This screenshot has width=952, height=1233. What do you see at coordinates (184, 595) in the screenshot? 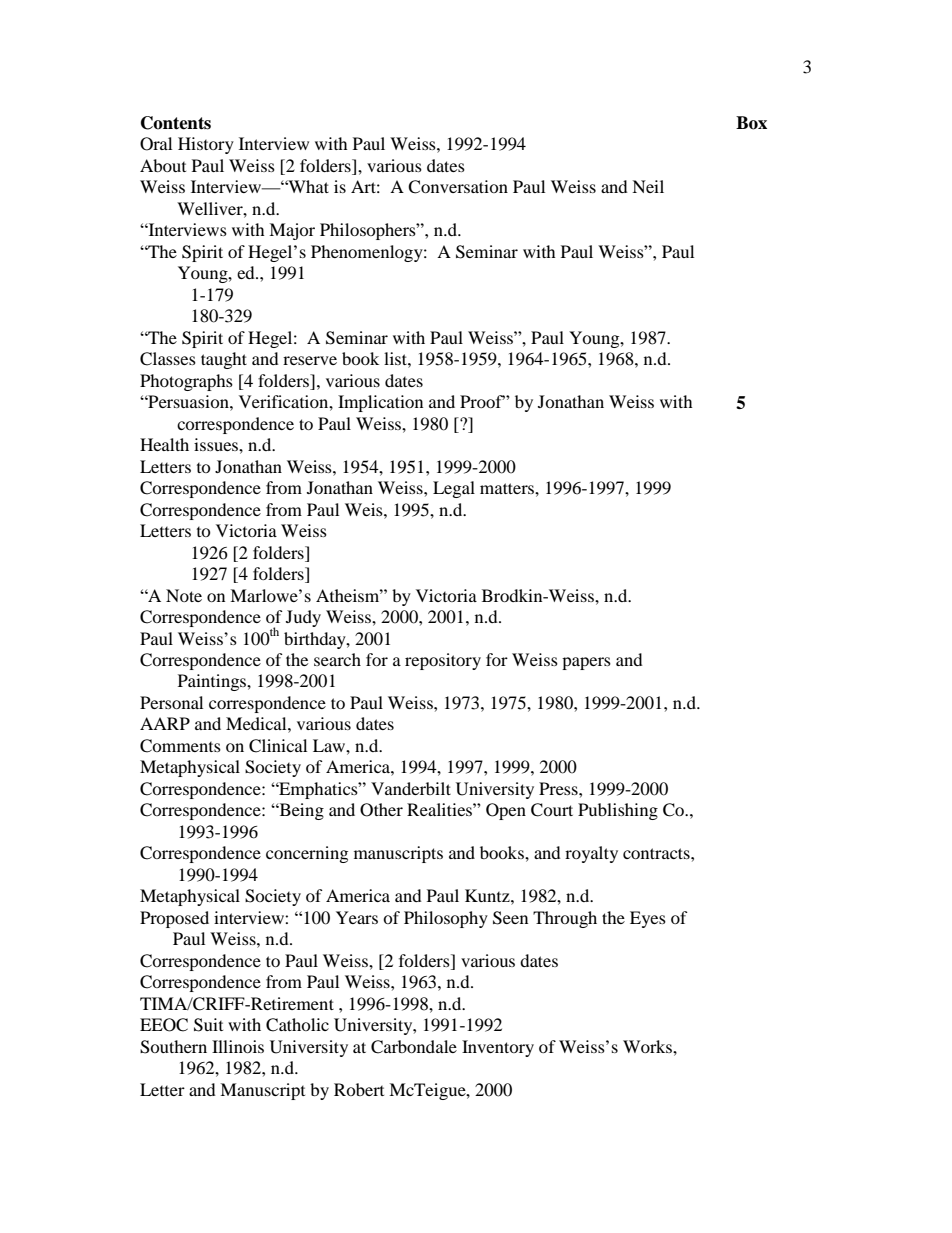
I see `Note` at bounding box center [184, 595].
